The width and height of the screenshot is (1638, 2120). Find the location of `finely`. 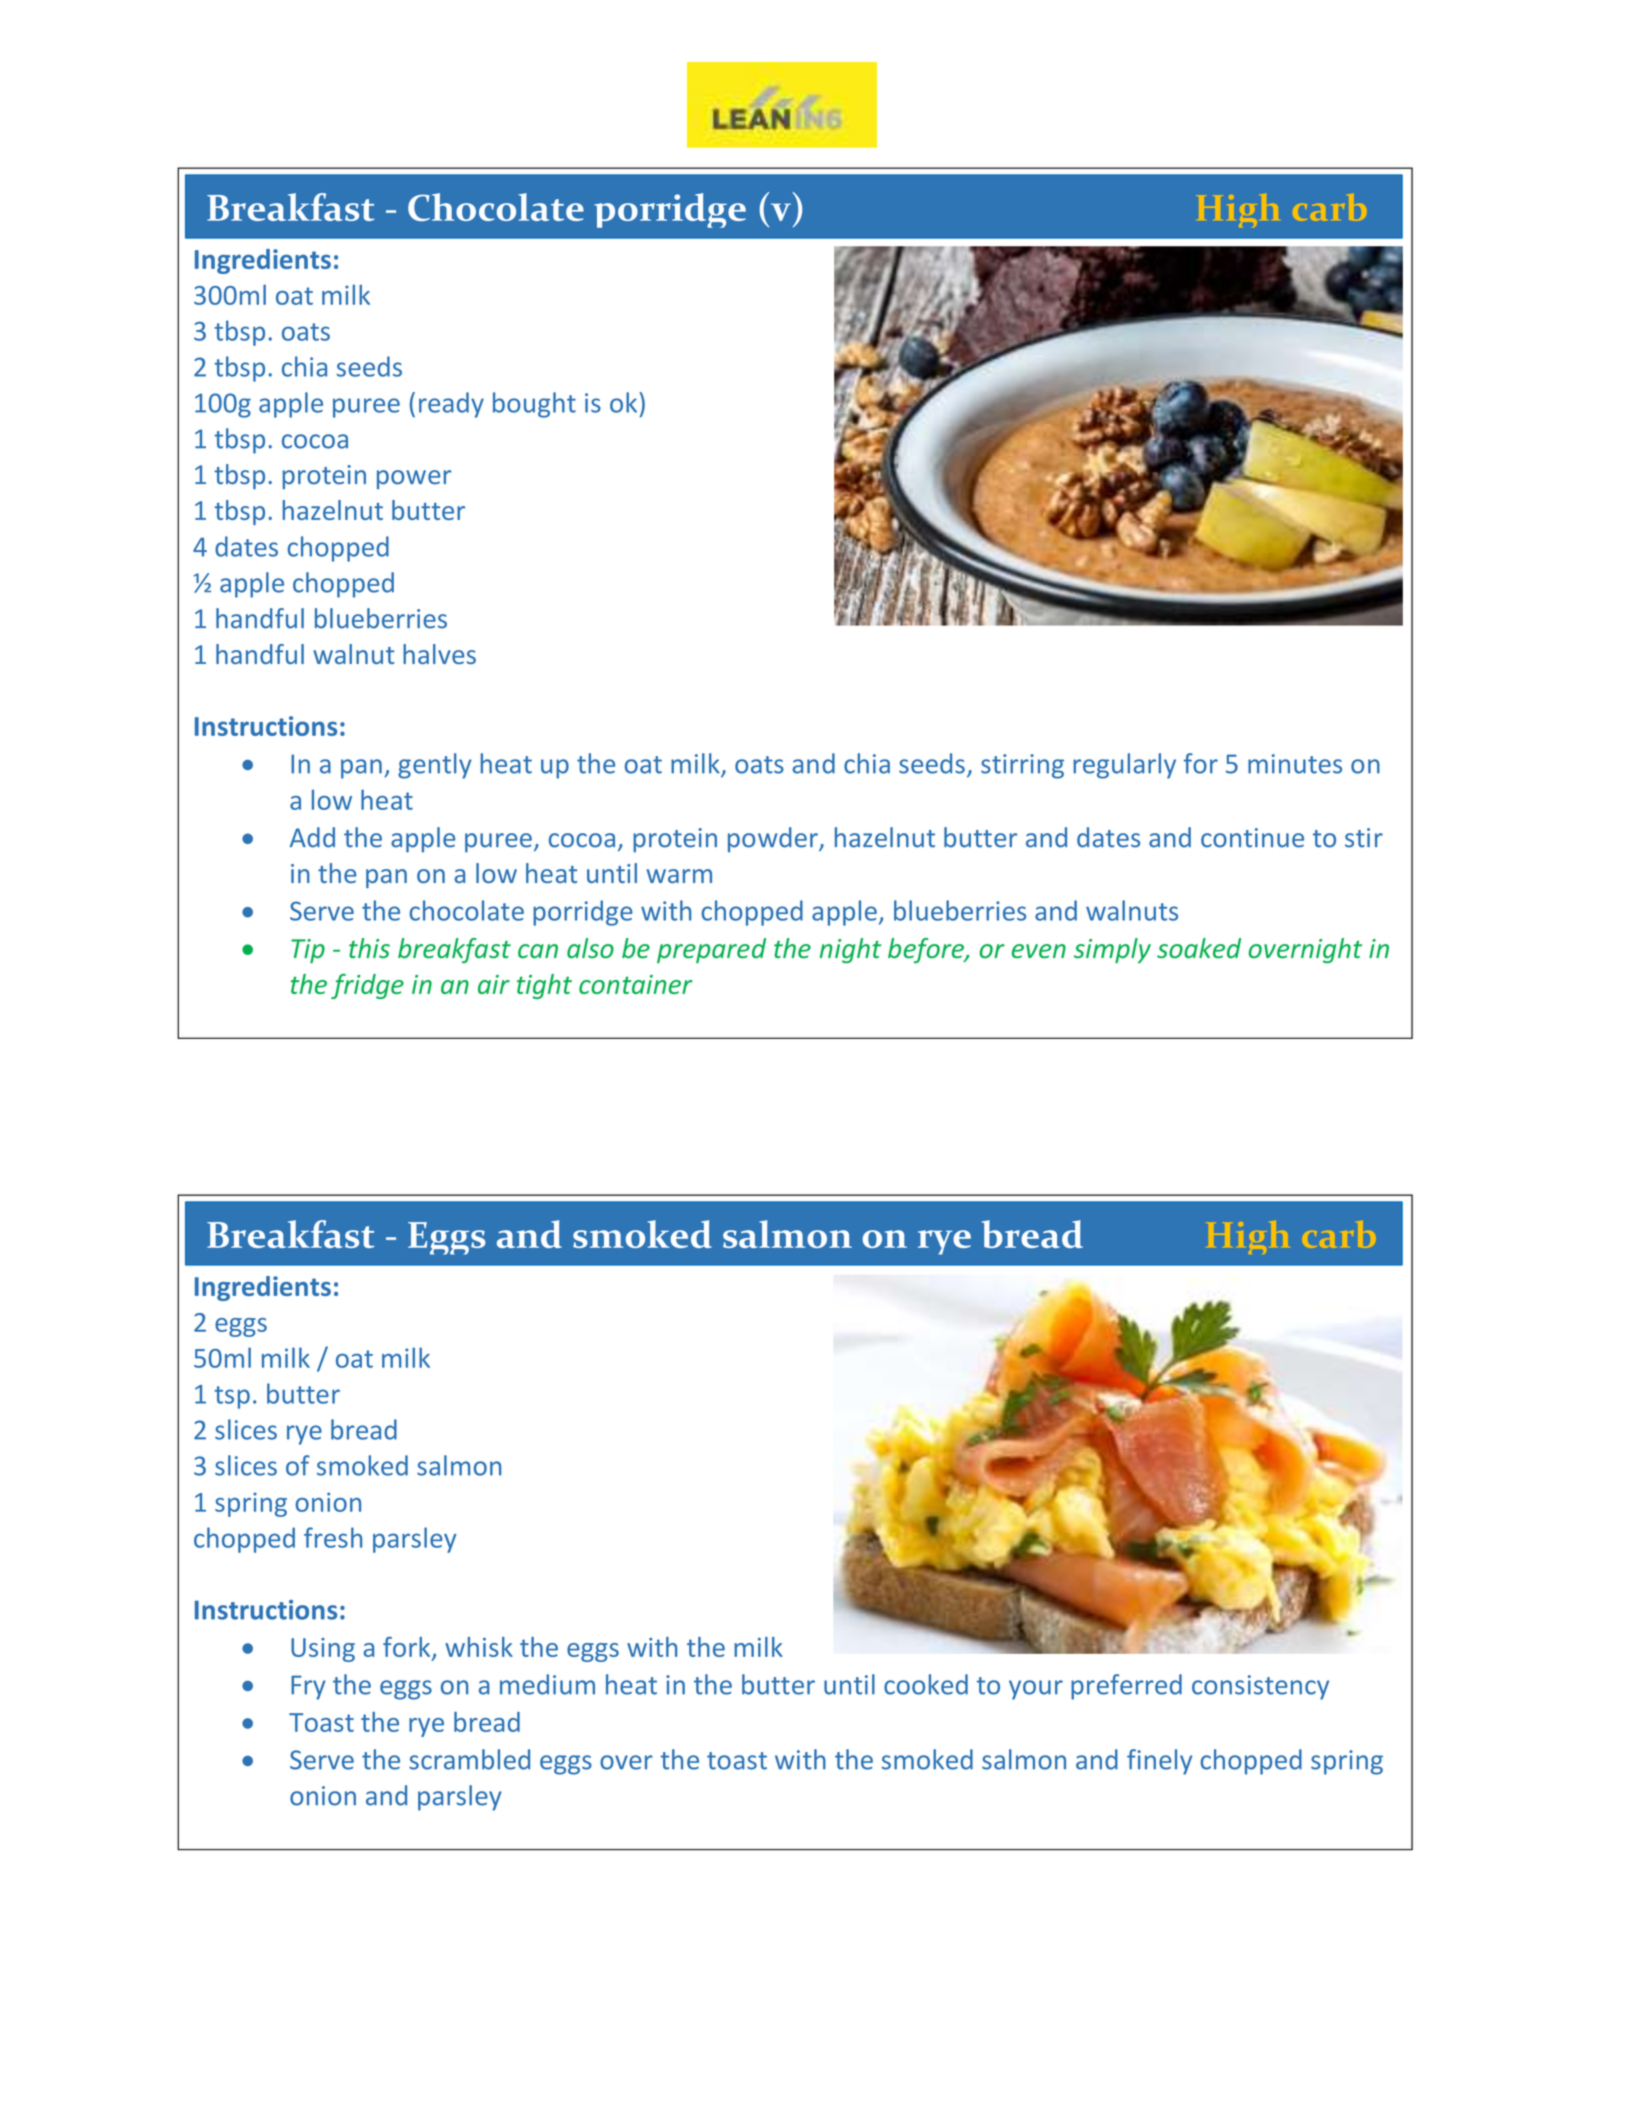

finely is located at coordinates (1159, 1762).
